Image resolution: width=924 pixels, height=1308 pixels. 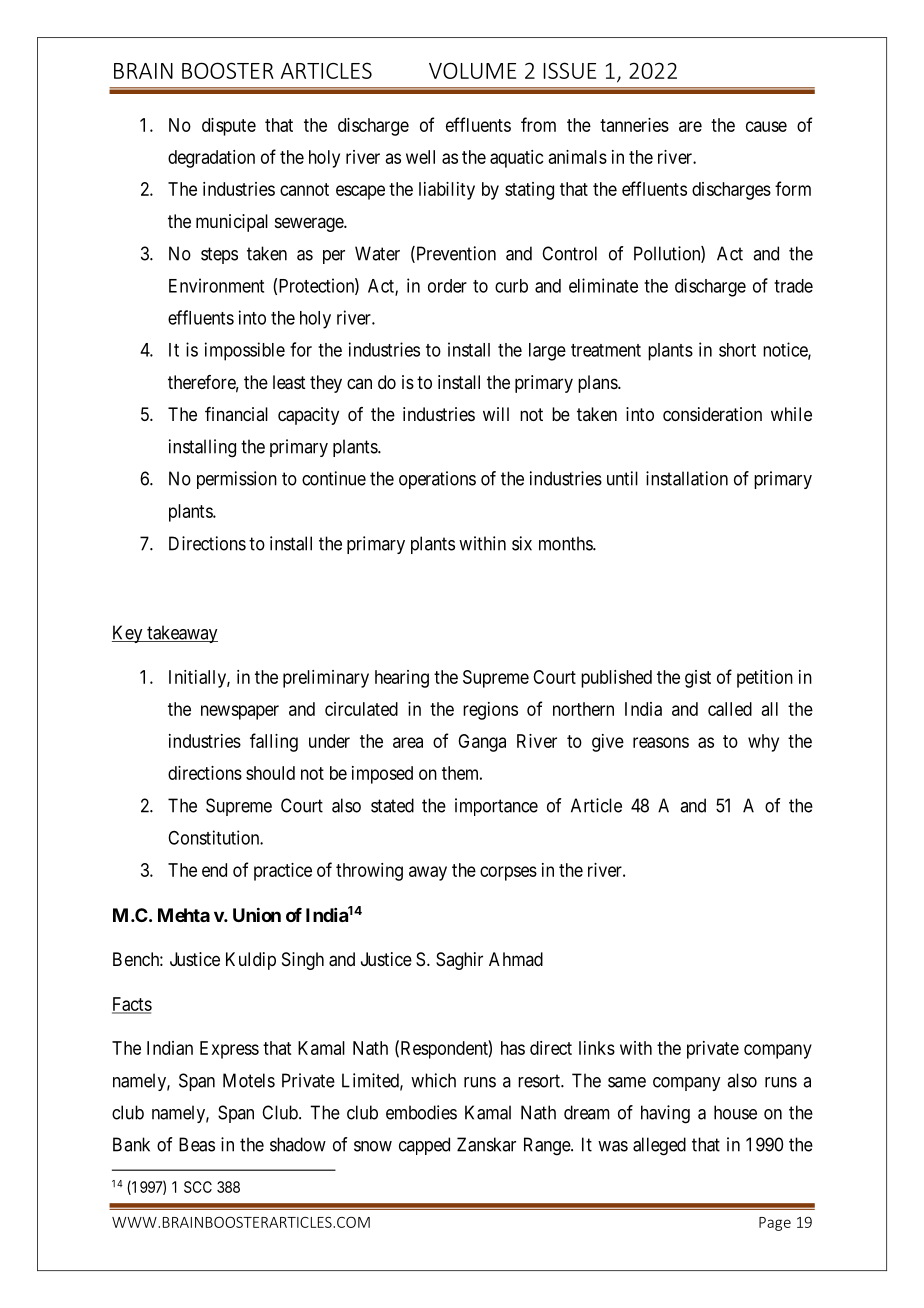 I want to click on capped, so click(x=424, y=1146).
